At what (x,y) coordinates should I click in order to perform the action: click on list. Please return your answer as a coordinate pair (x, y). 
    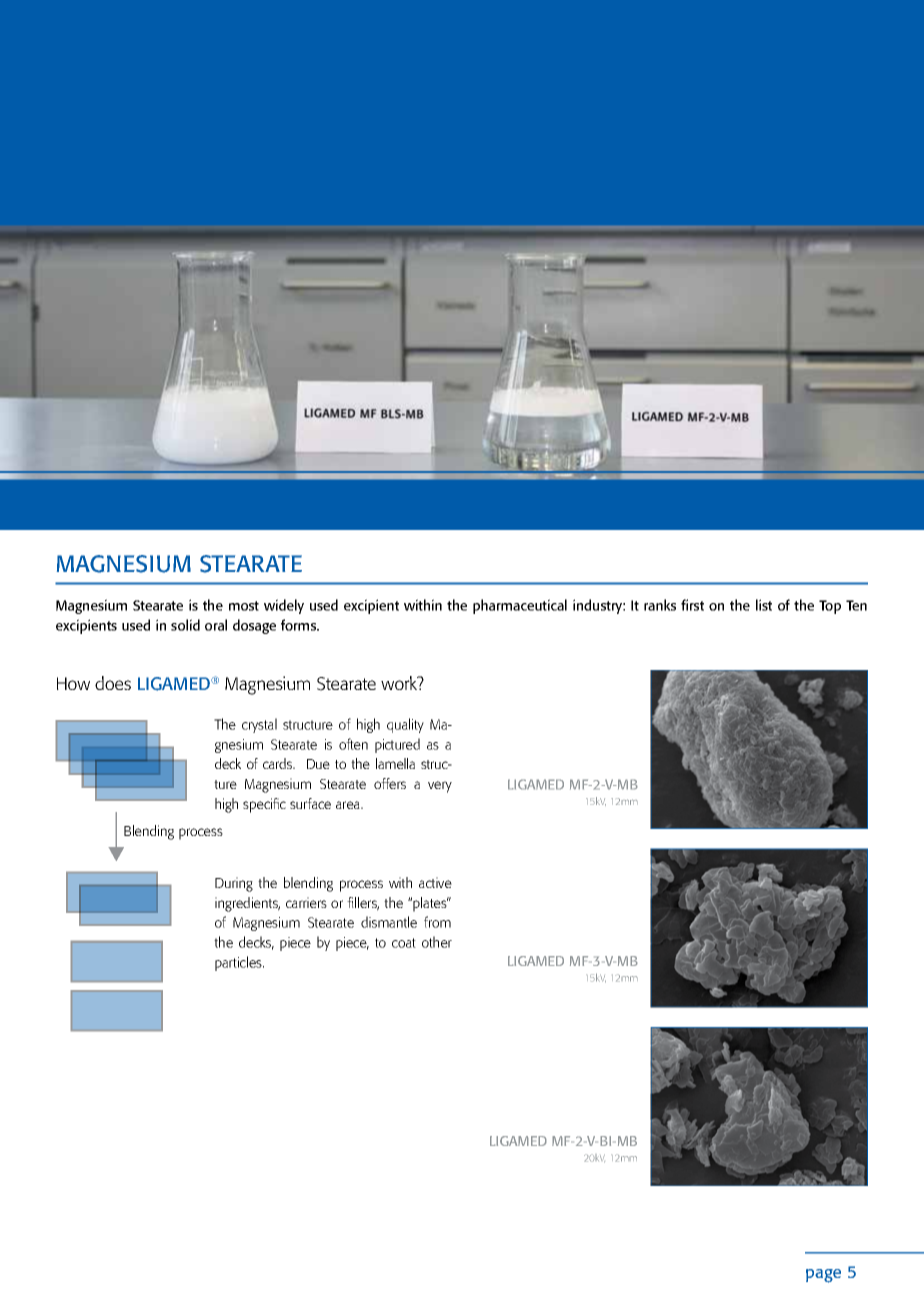
    Looking at the image, I should click on (764, 605).
